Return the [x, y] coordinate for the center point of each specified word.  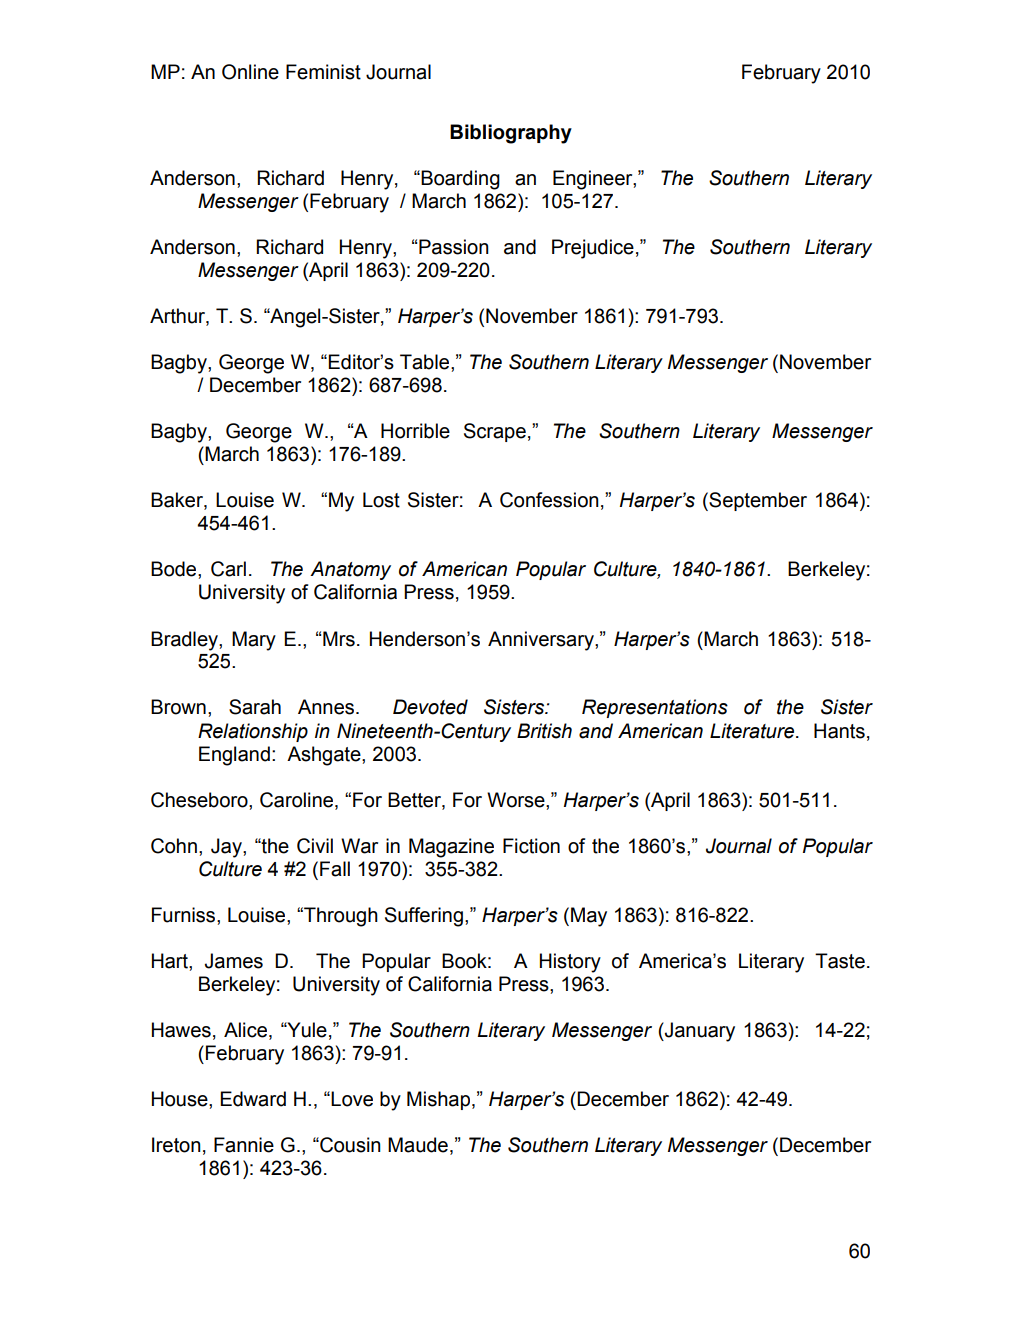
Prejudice [593, 249]
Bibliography [511, 134]
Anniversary [542, 641]
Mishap [438, 1100]
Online [250, 72]
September [757, 501]
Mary [254, 641]
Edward [253, 1099]
